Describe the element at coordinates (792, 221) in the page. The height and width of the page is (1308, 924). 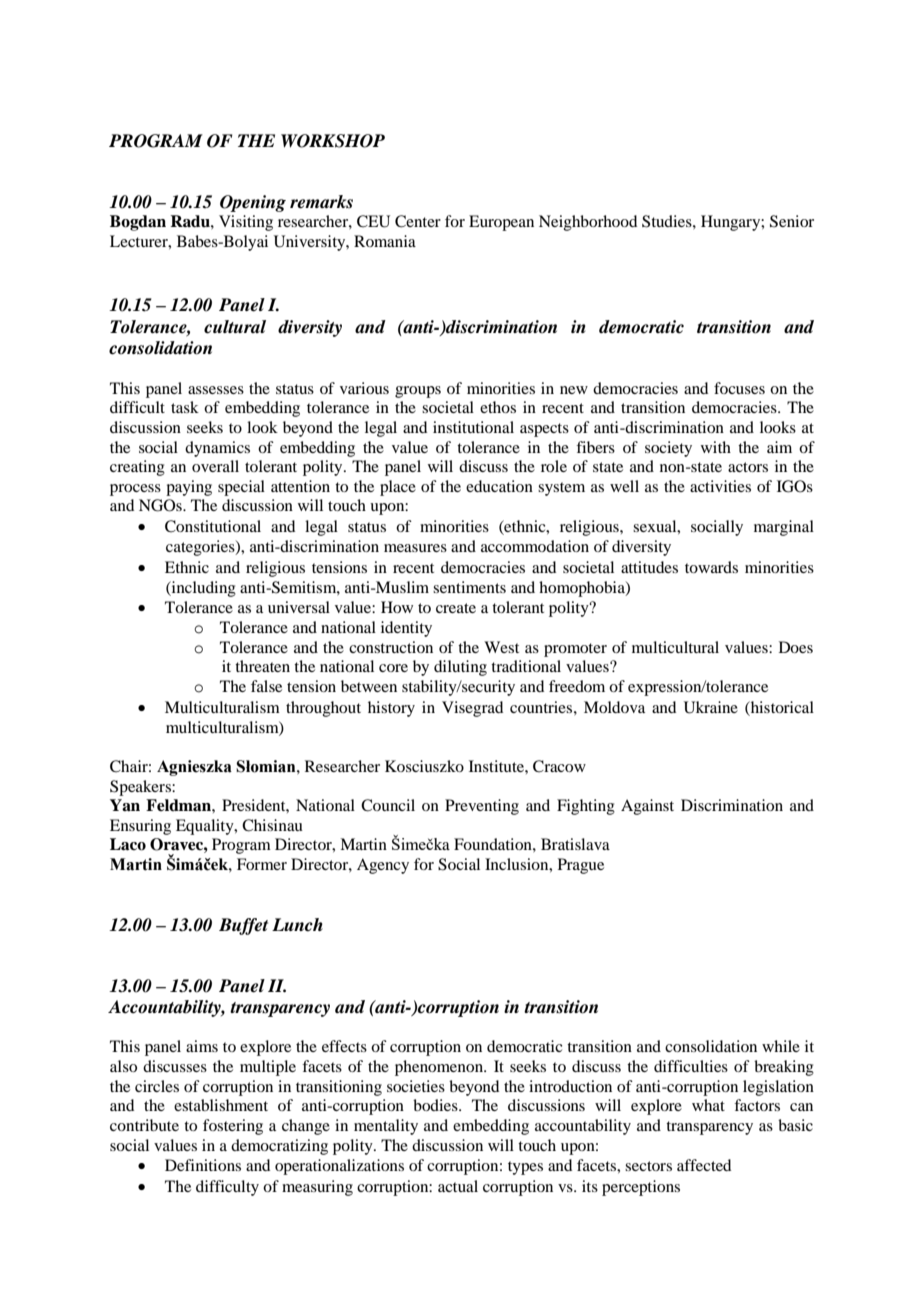
I see `Senior` at that location.
